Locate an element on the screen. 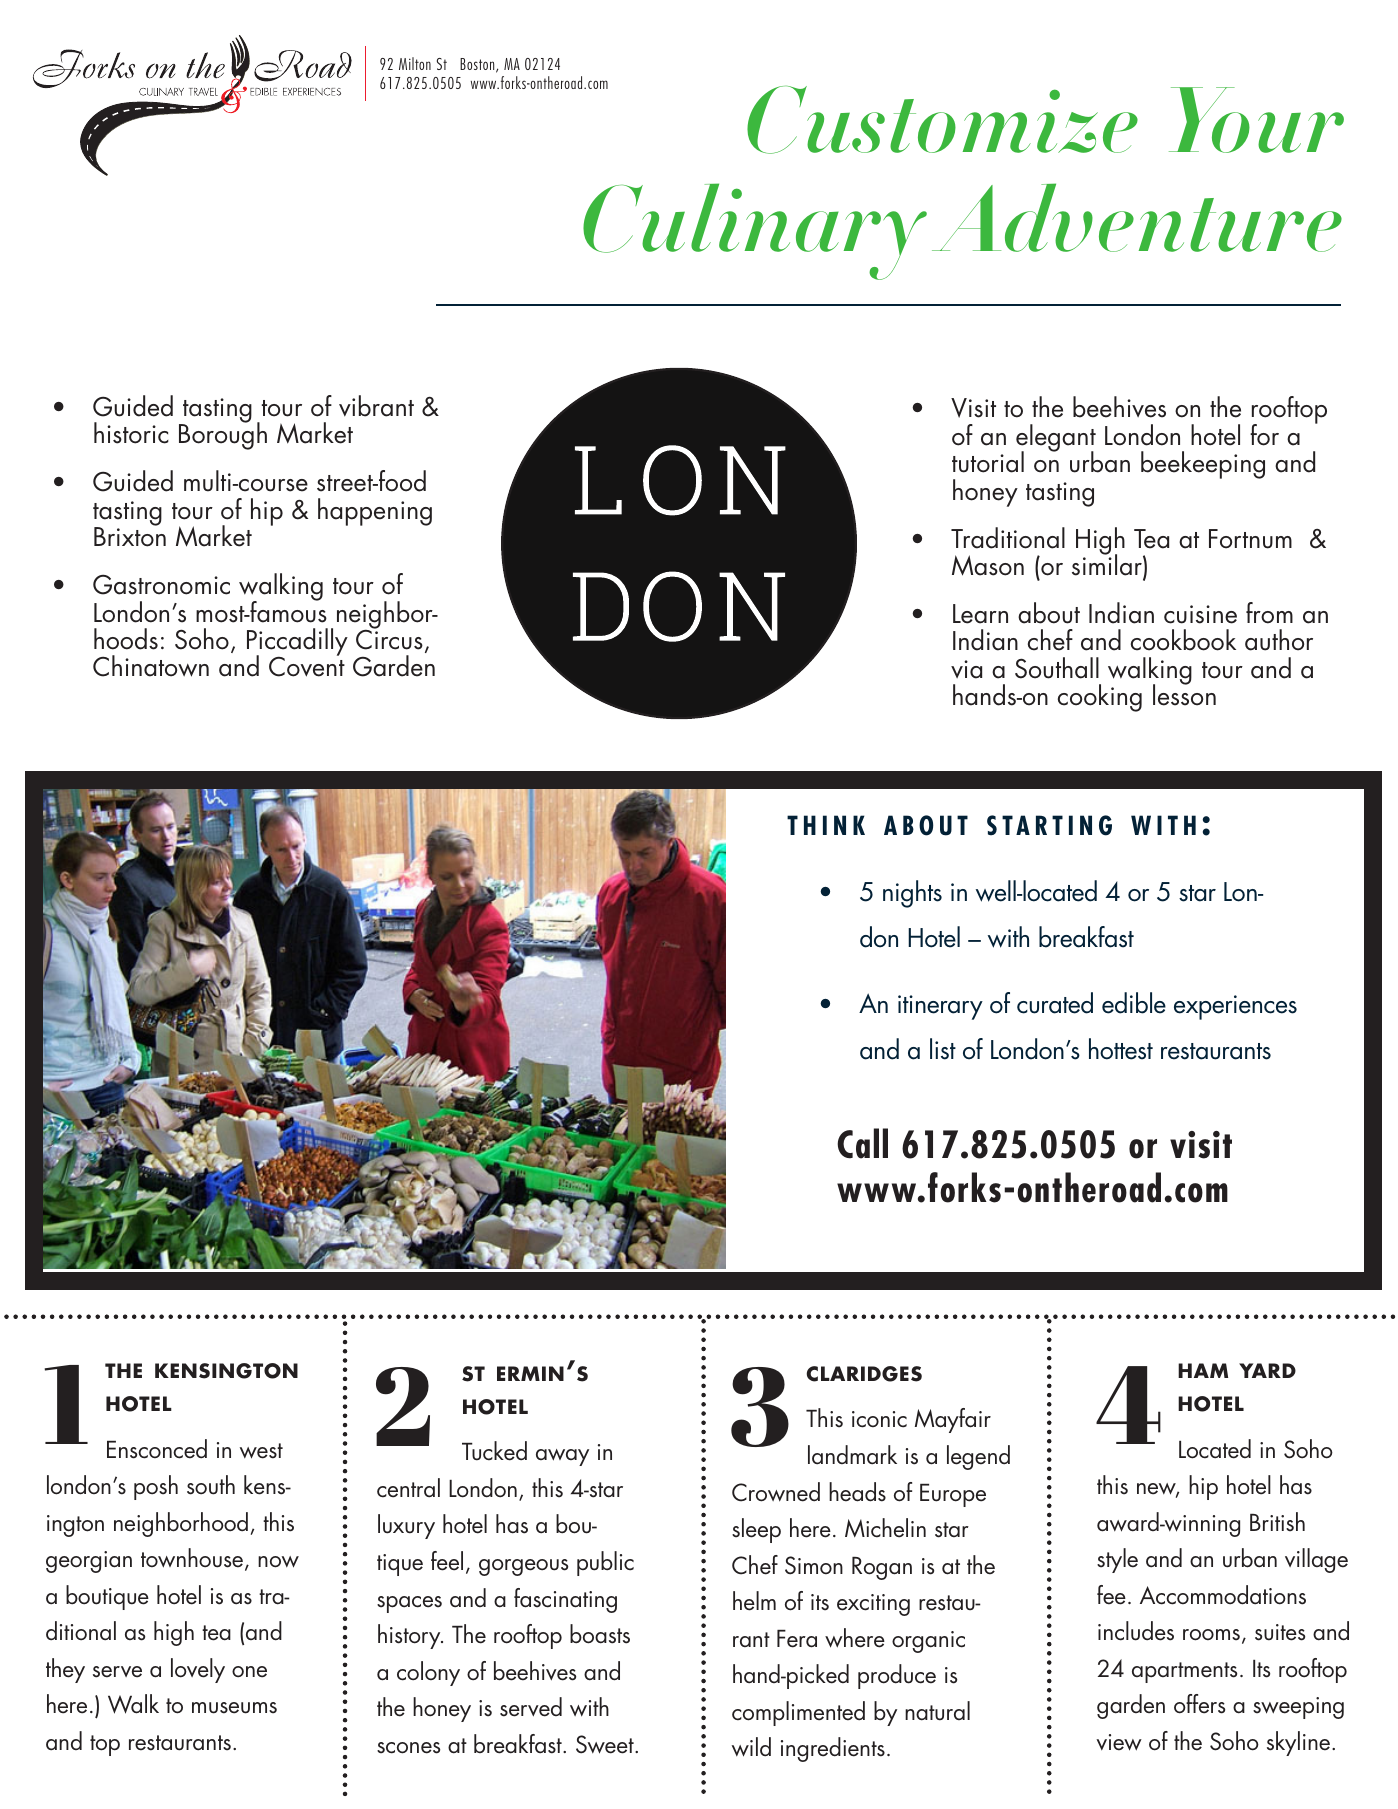 The height and width of the screenshot is (1809, 1398). museums is located at coordinates (234, 1708).
